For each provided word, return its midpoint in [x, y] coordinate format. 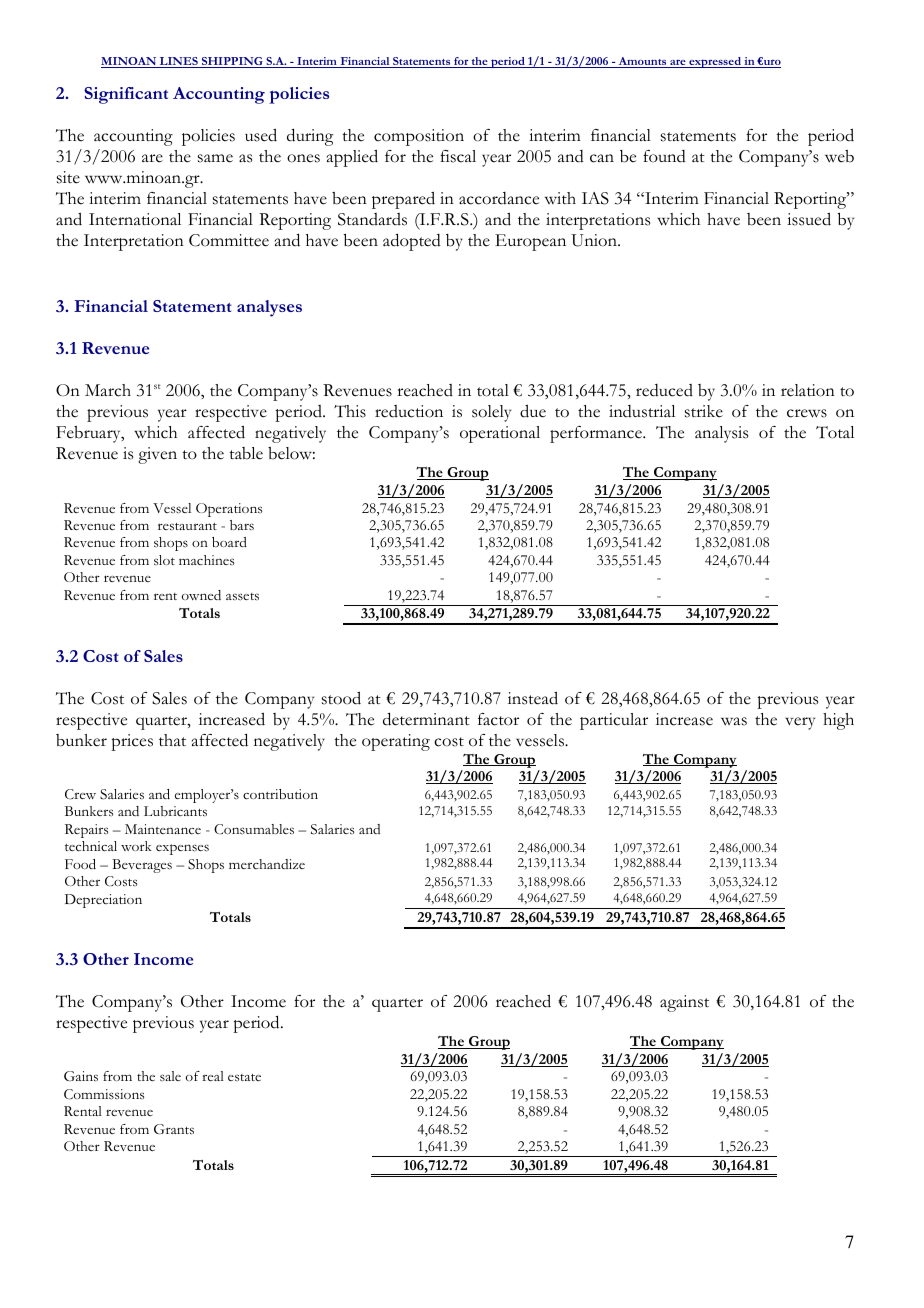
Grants [174, 1129]
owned [201, 595]
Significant [126, 95]
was [734, 721]
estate [244, 1077]
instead [533, 698]
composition [419, 137]
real [213, 1076]
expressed [715, 62]
